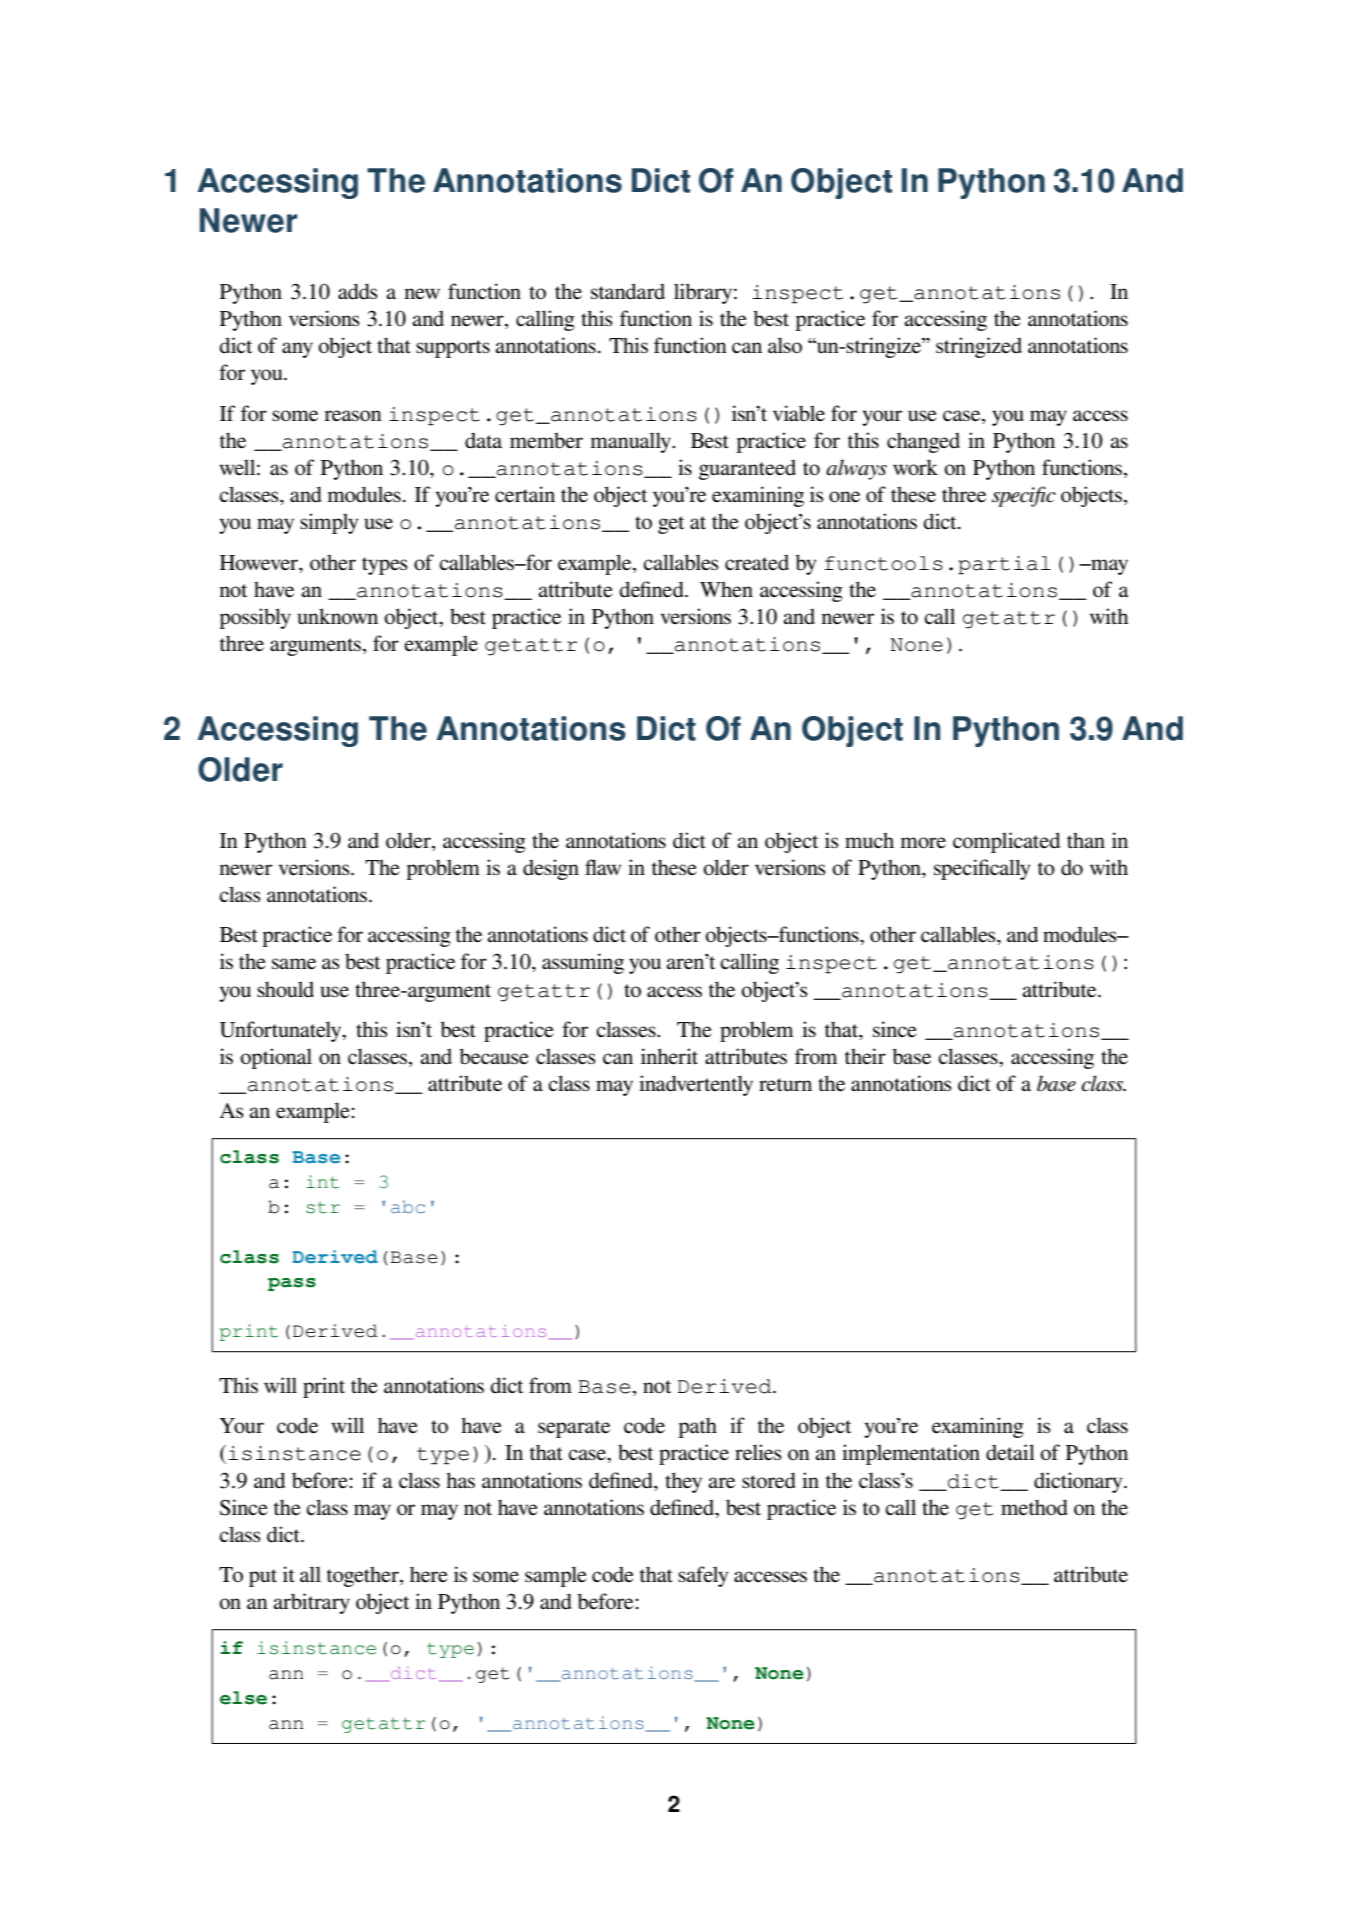  Describe the element at coordinates (1034, 1507) in the document. I see `method` at that location.
